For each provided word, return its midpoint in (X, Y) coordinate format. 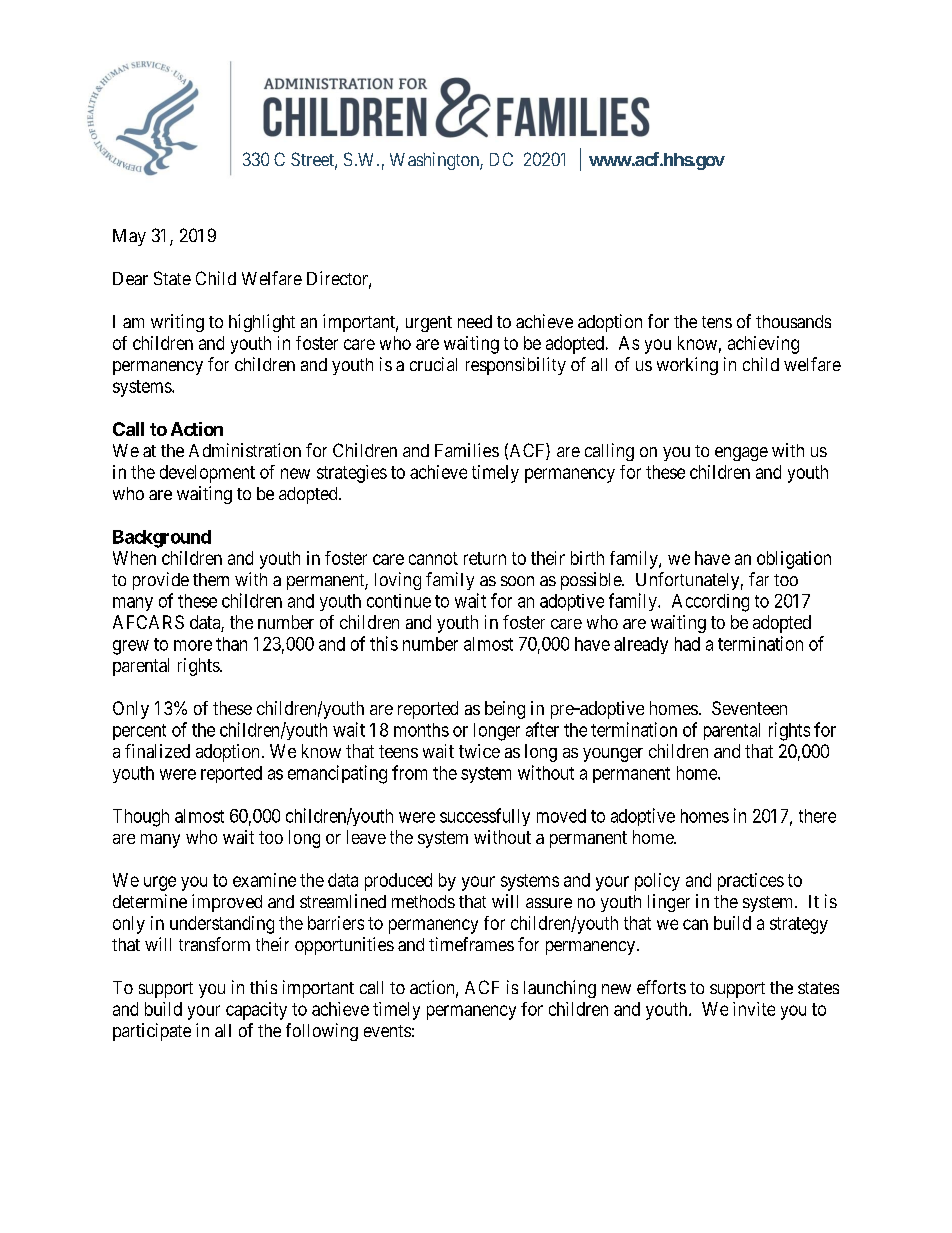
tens (717, 322)
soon (517, 581)
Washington (435, 161)
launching (560, 989)
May (129, 237)
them (211, 579)
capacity (256, 1011)
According (710, 603)
